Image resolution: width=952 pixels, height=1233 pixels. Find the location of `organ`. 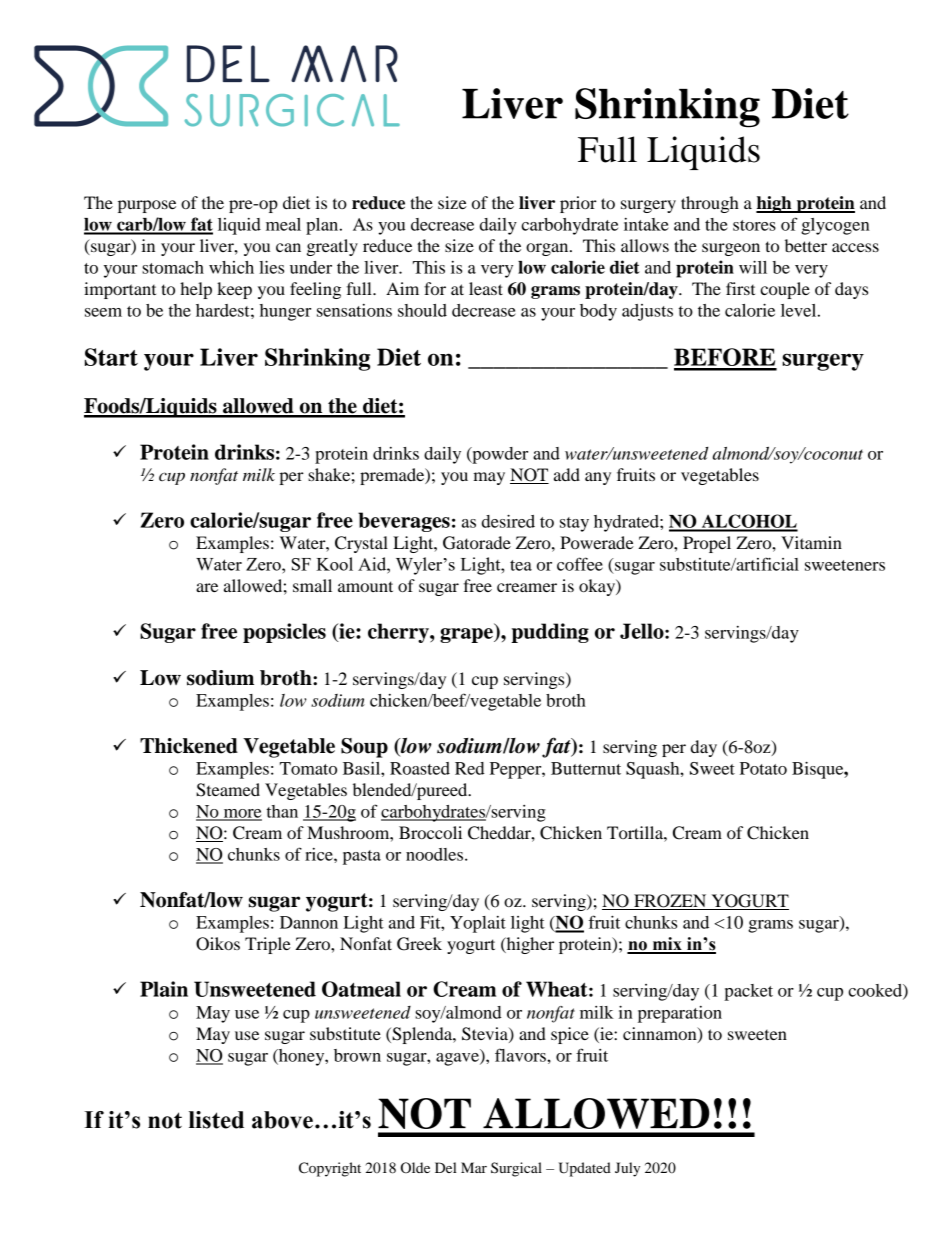

organ is located at coordinates (548, 249).
